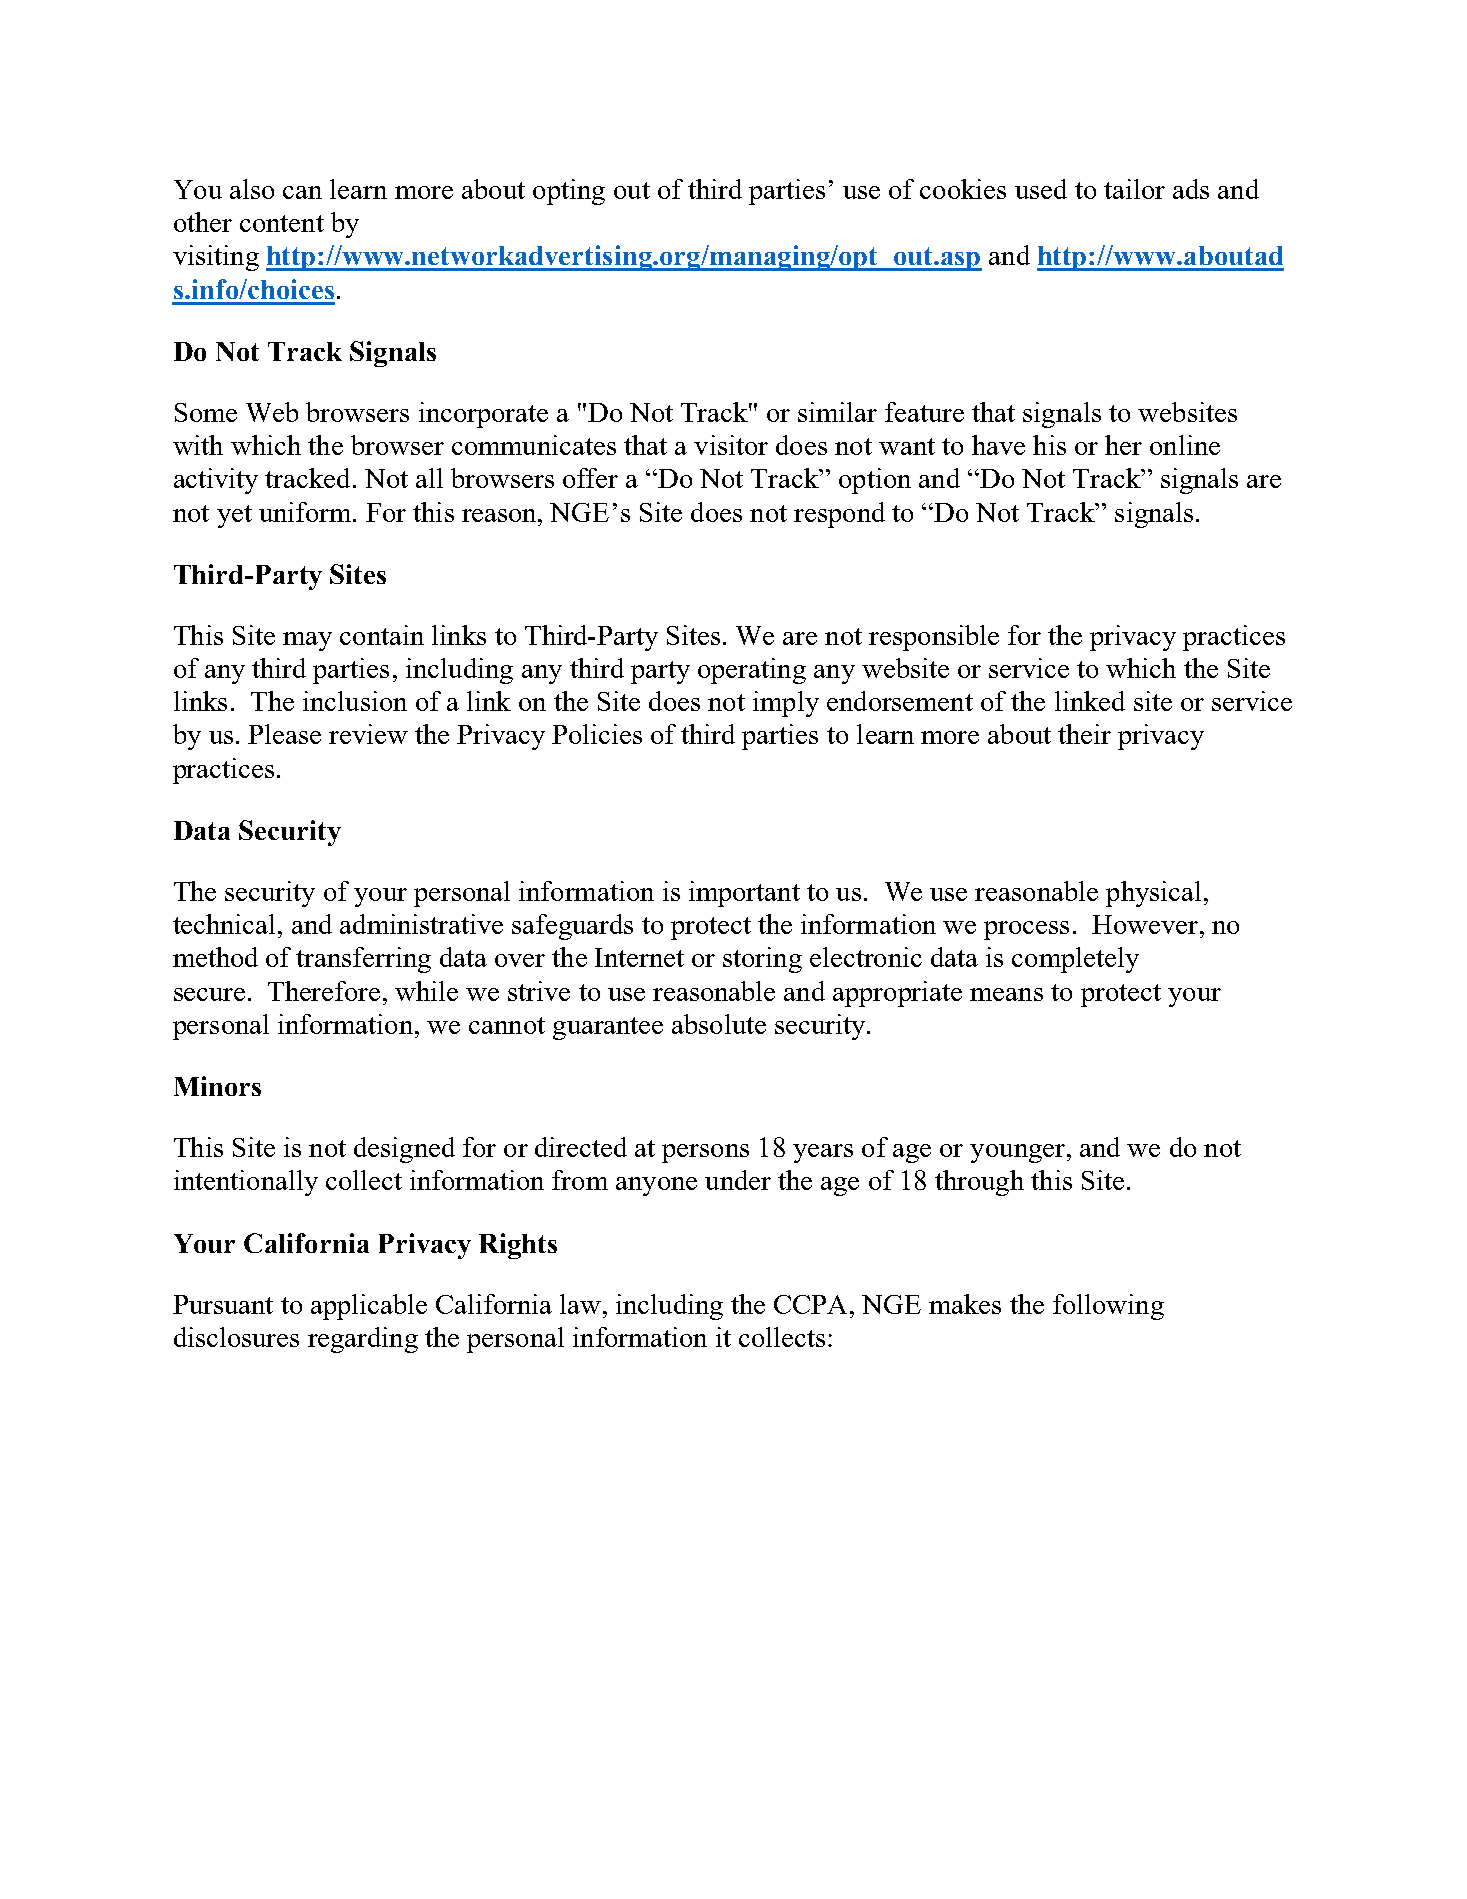 The image size is (1467, 1899). What do you see at coordinates (719, 1024) in the screenshot?
I see `absolute` at bounding box center [719, 1024].
